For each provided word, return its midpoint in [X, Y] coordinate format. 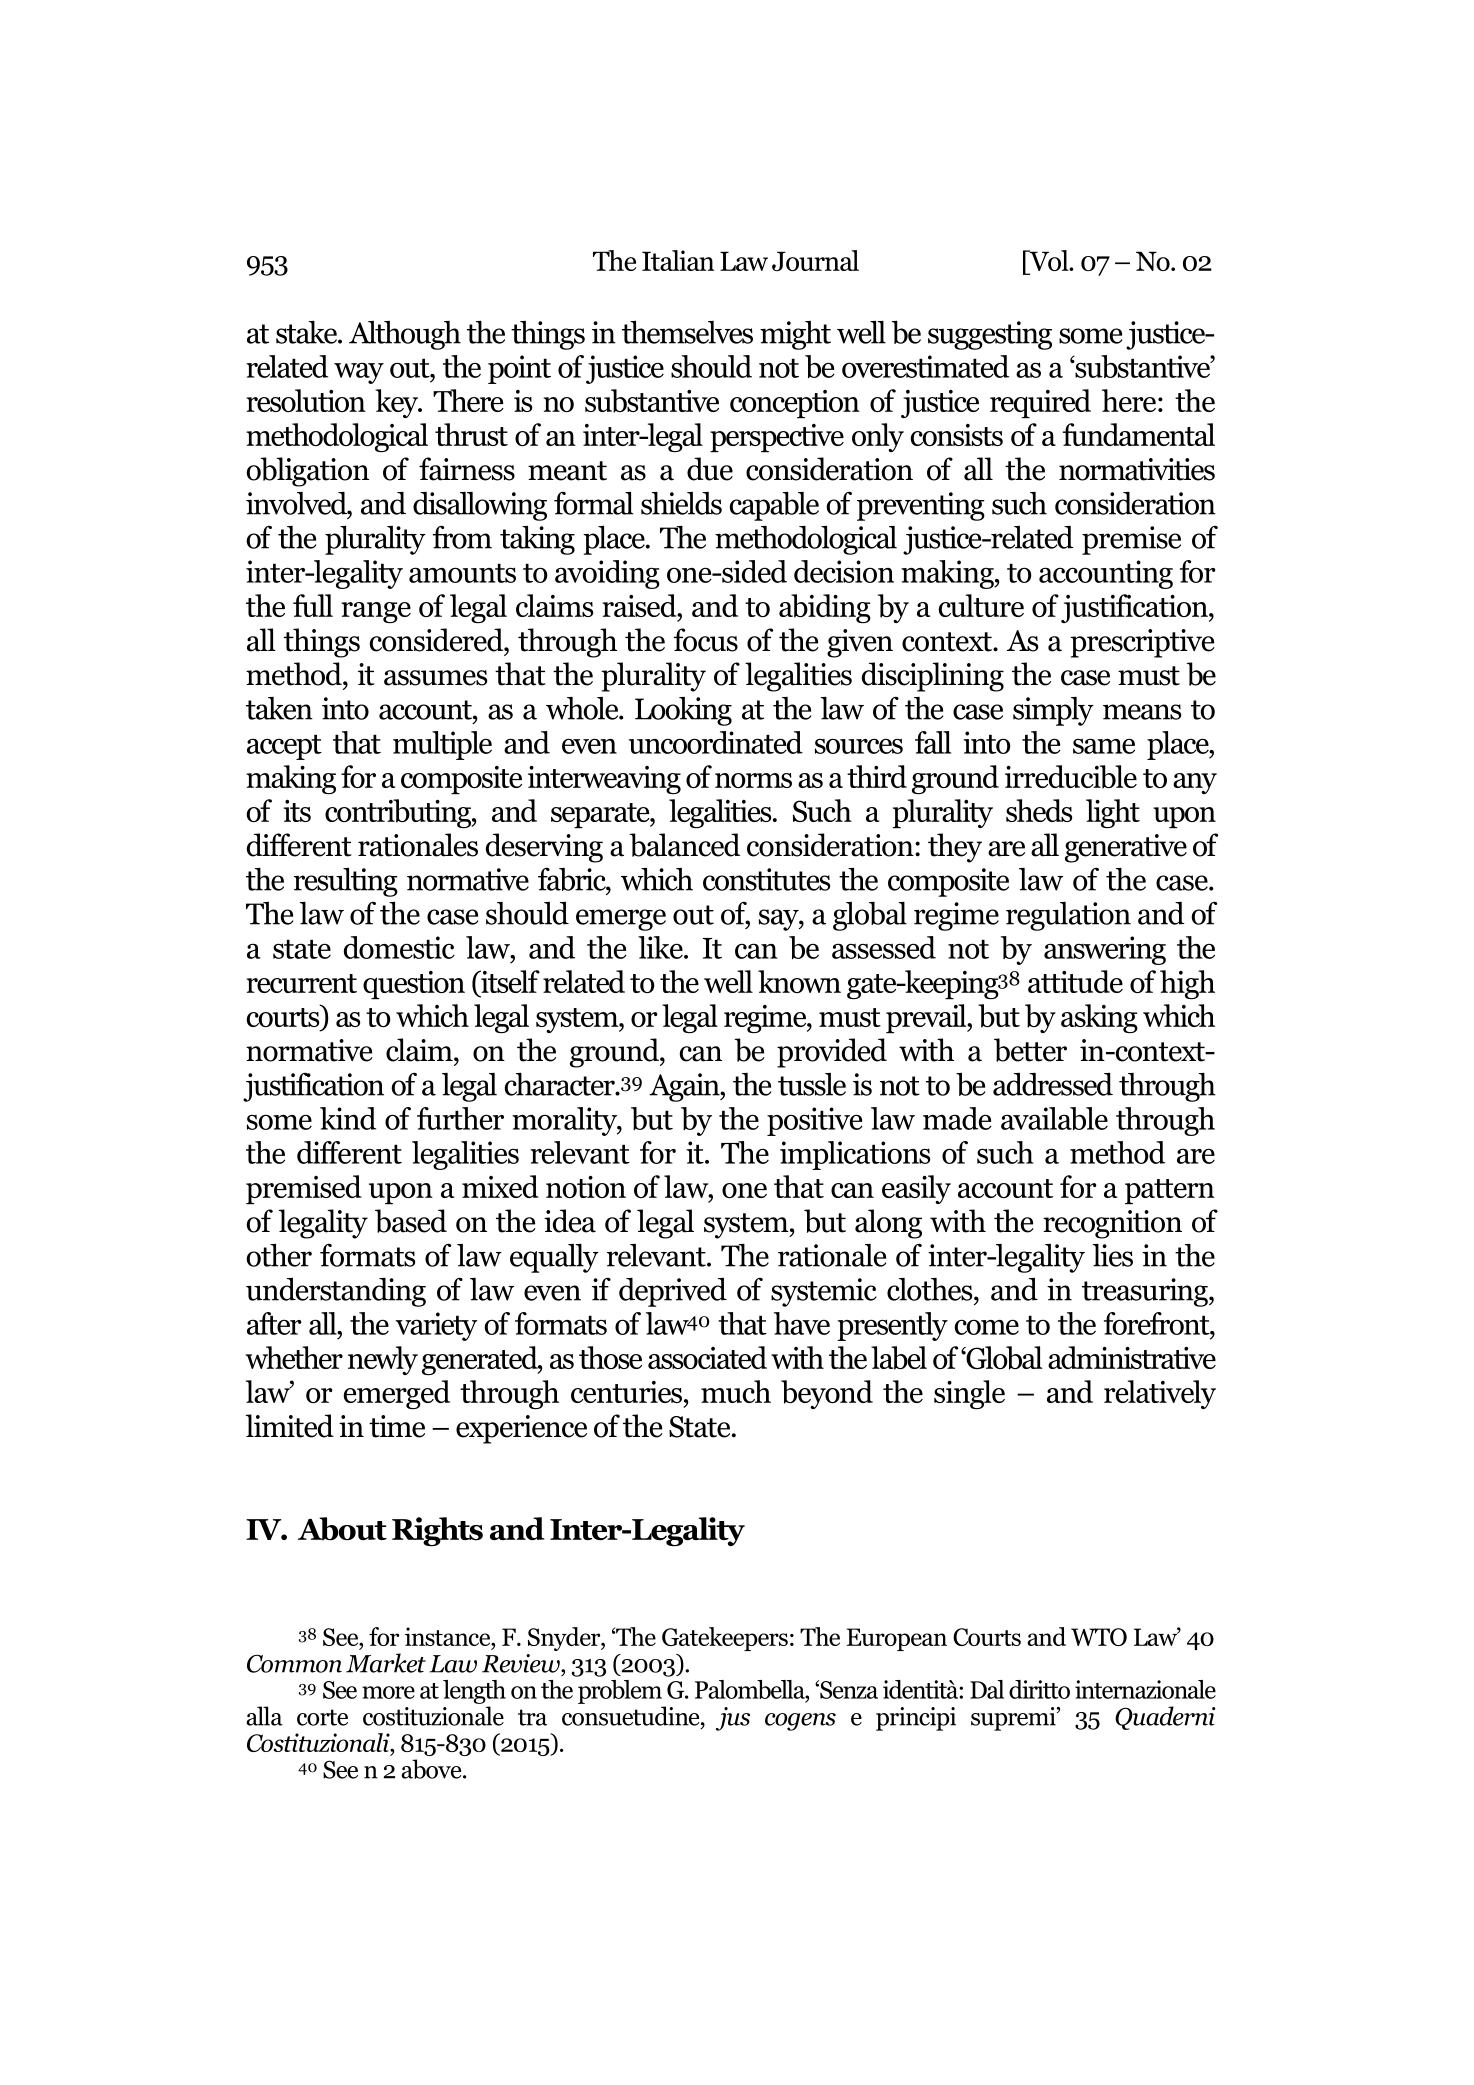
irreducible [1071, 777]
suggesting [990, 335]
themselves [687, 332]
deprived [673, 1292]
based [411, 1221]
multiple [442, 745]
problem [620, 1692]
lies [1112, 1255]
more [388, 1692]
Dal [987, 1689]
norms [753, 780]
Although [405, 335]
